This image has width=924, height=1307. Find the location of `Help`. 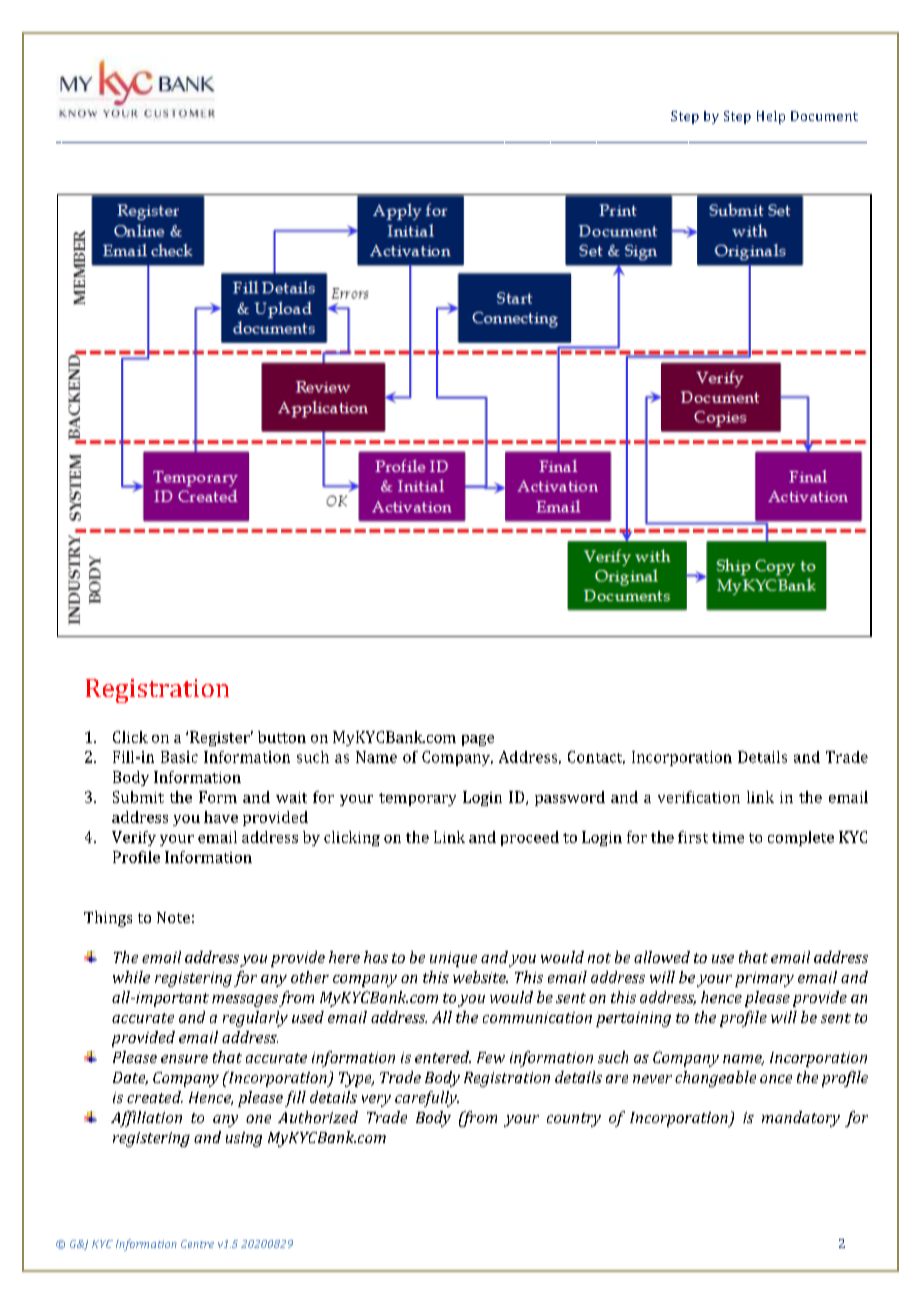

Help is located at coordinates (771, 117).
